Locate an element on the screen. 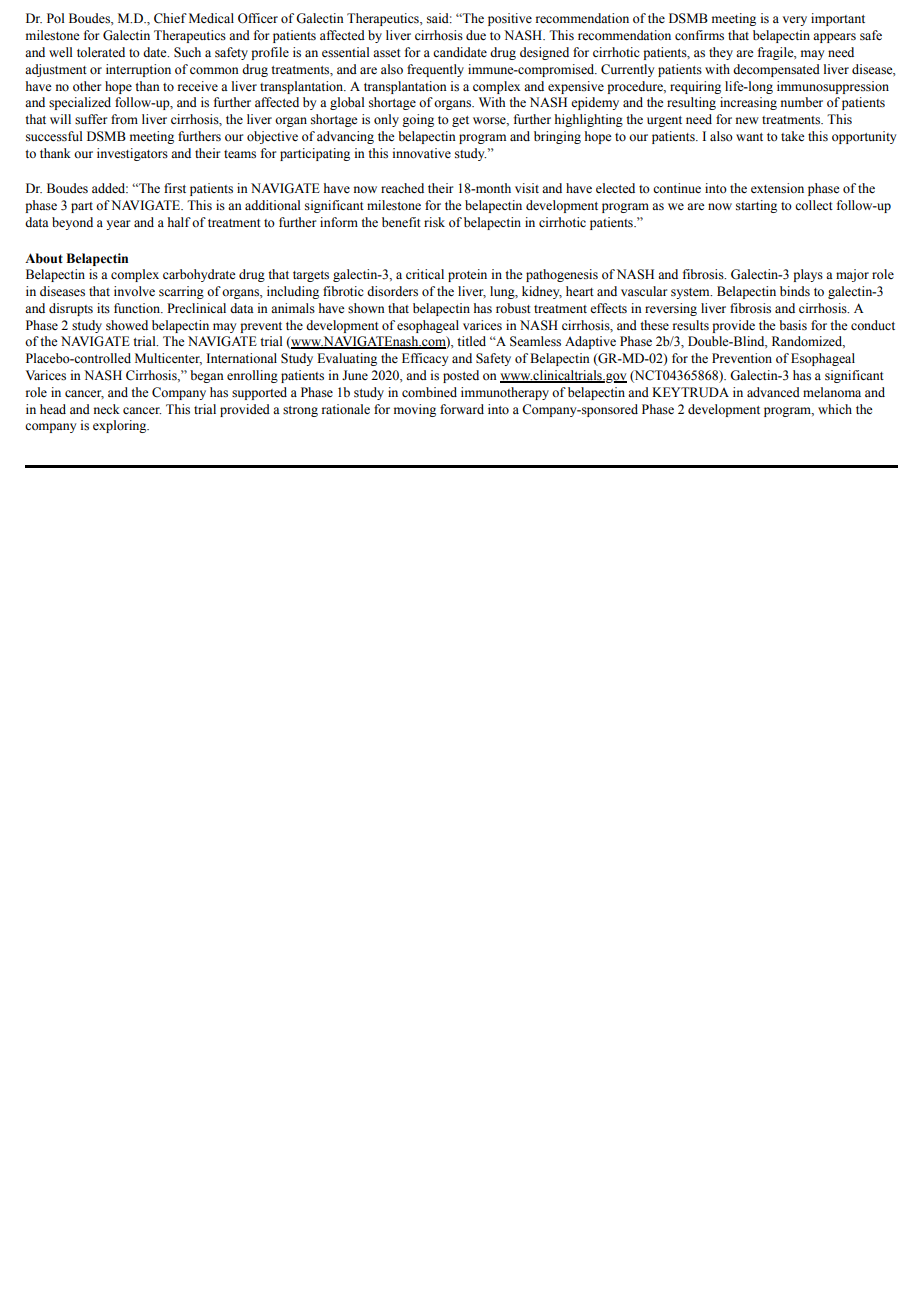 This screenshot has height=1308, width=924. starting is located at coordinates (756, 206).
